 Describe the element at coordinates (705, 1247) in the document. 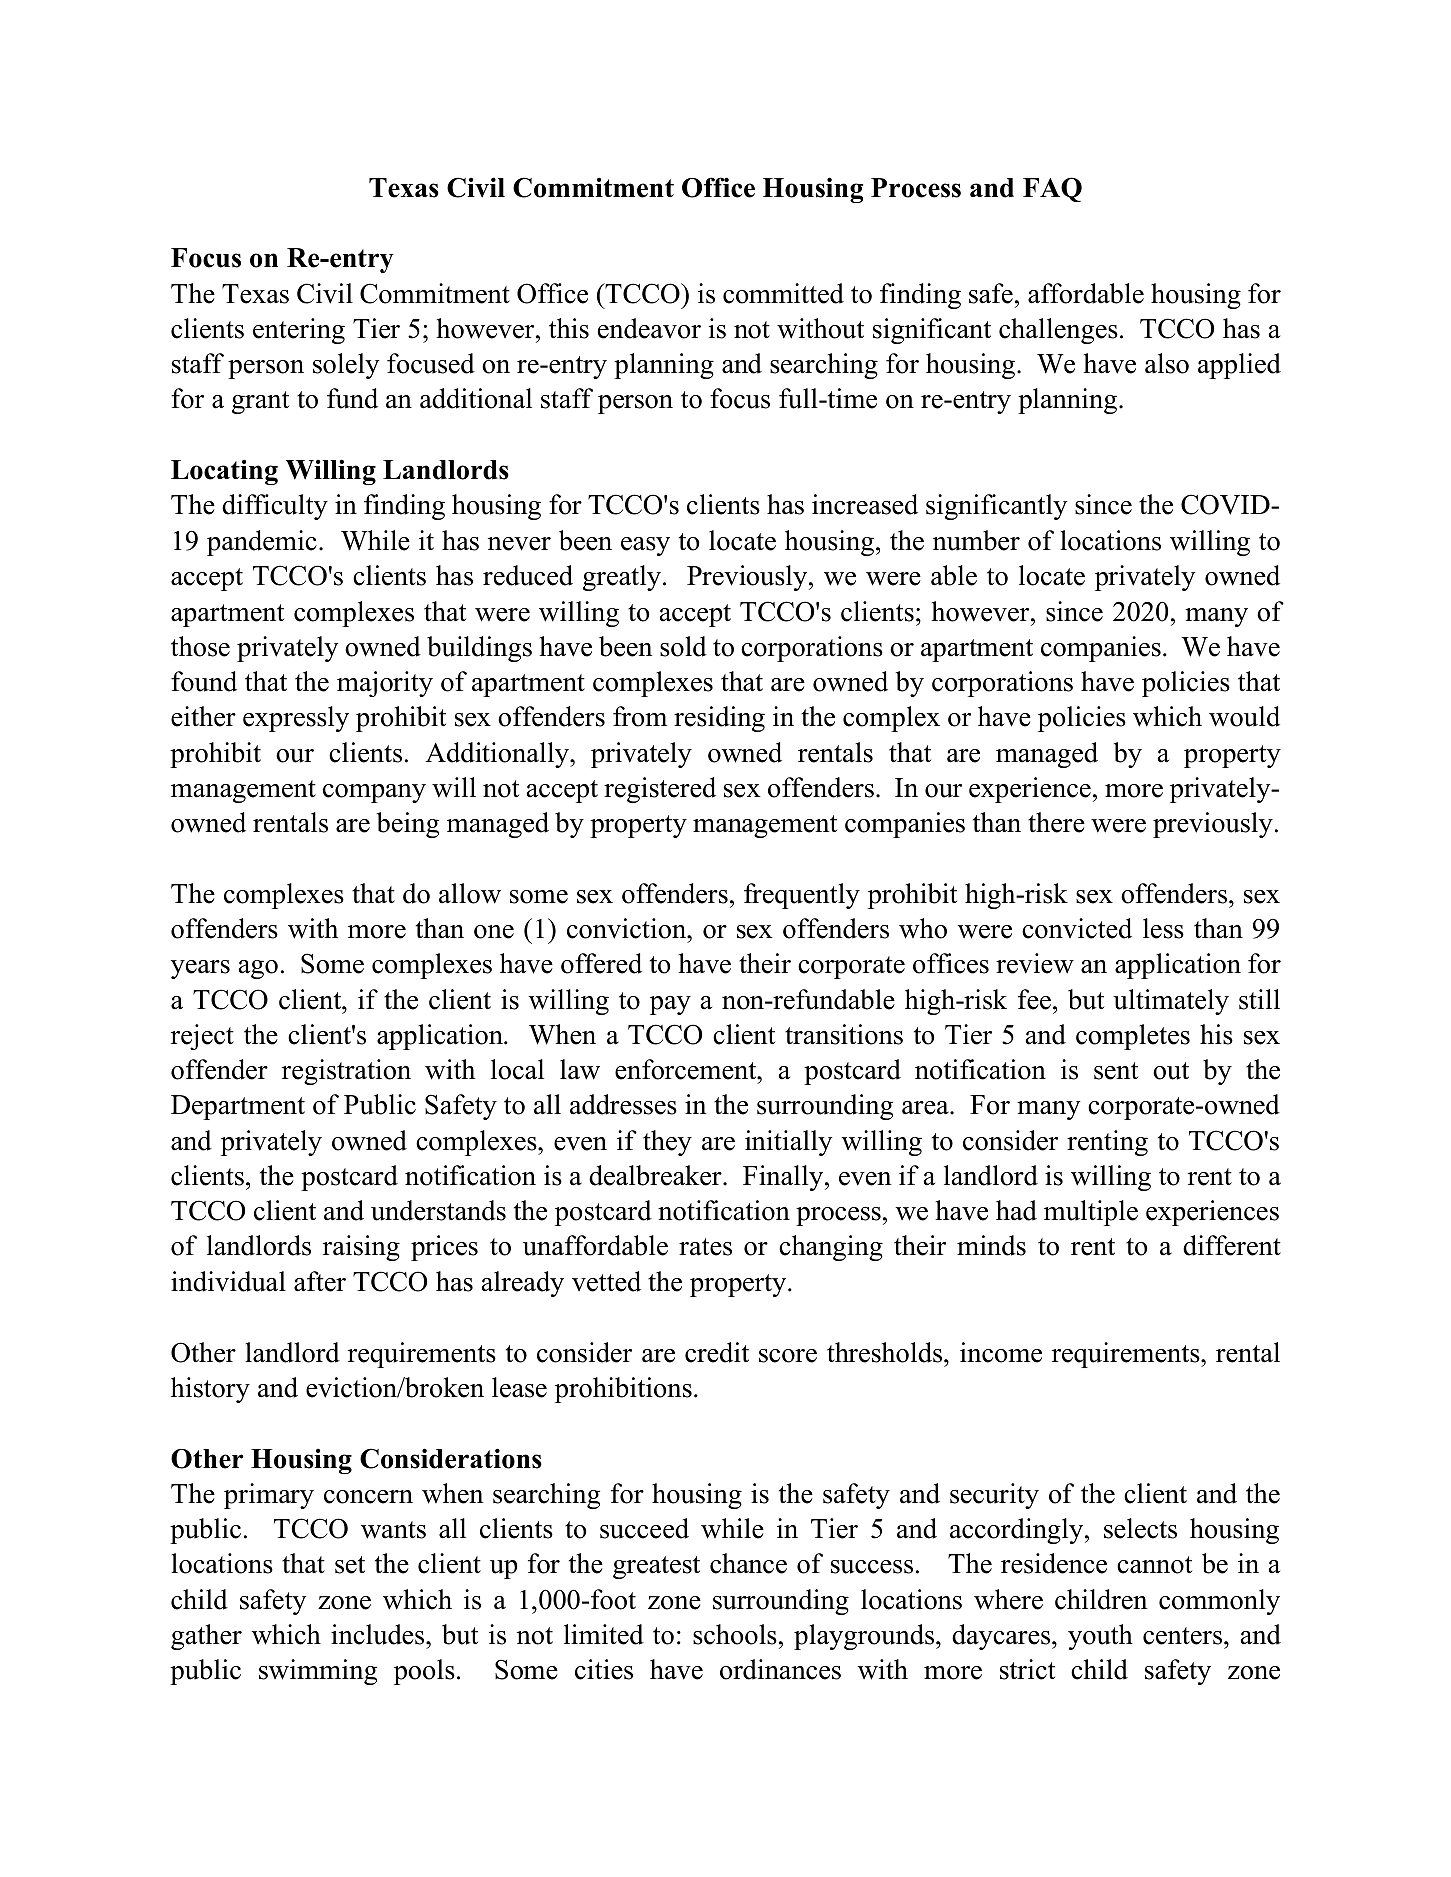

I see `rates` at that location.
